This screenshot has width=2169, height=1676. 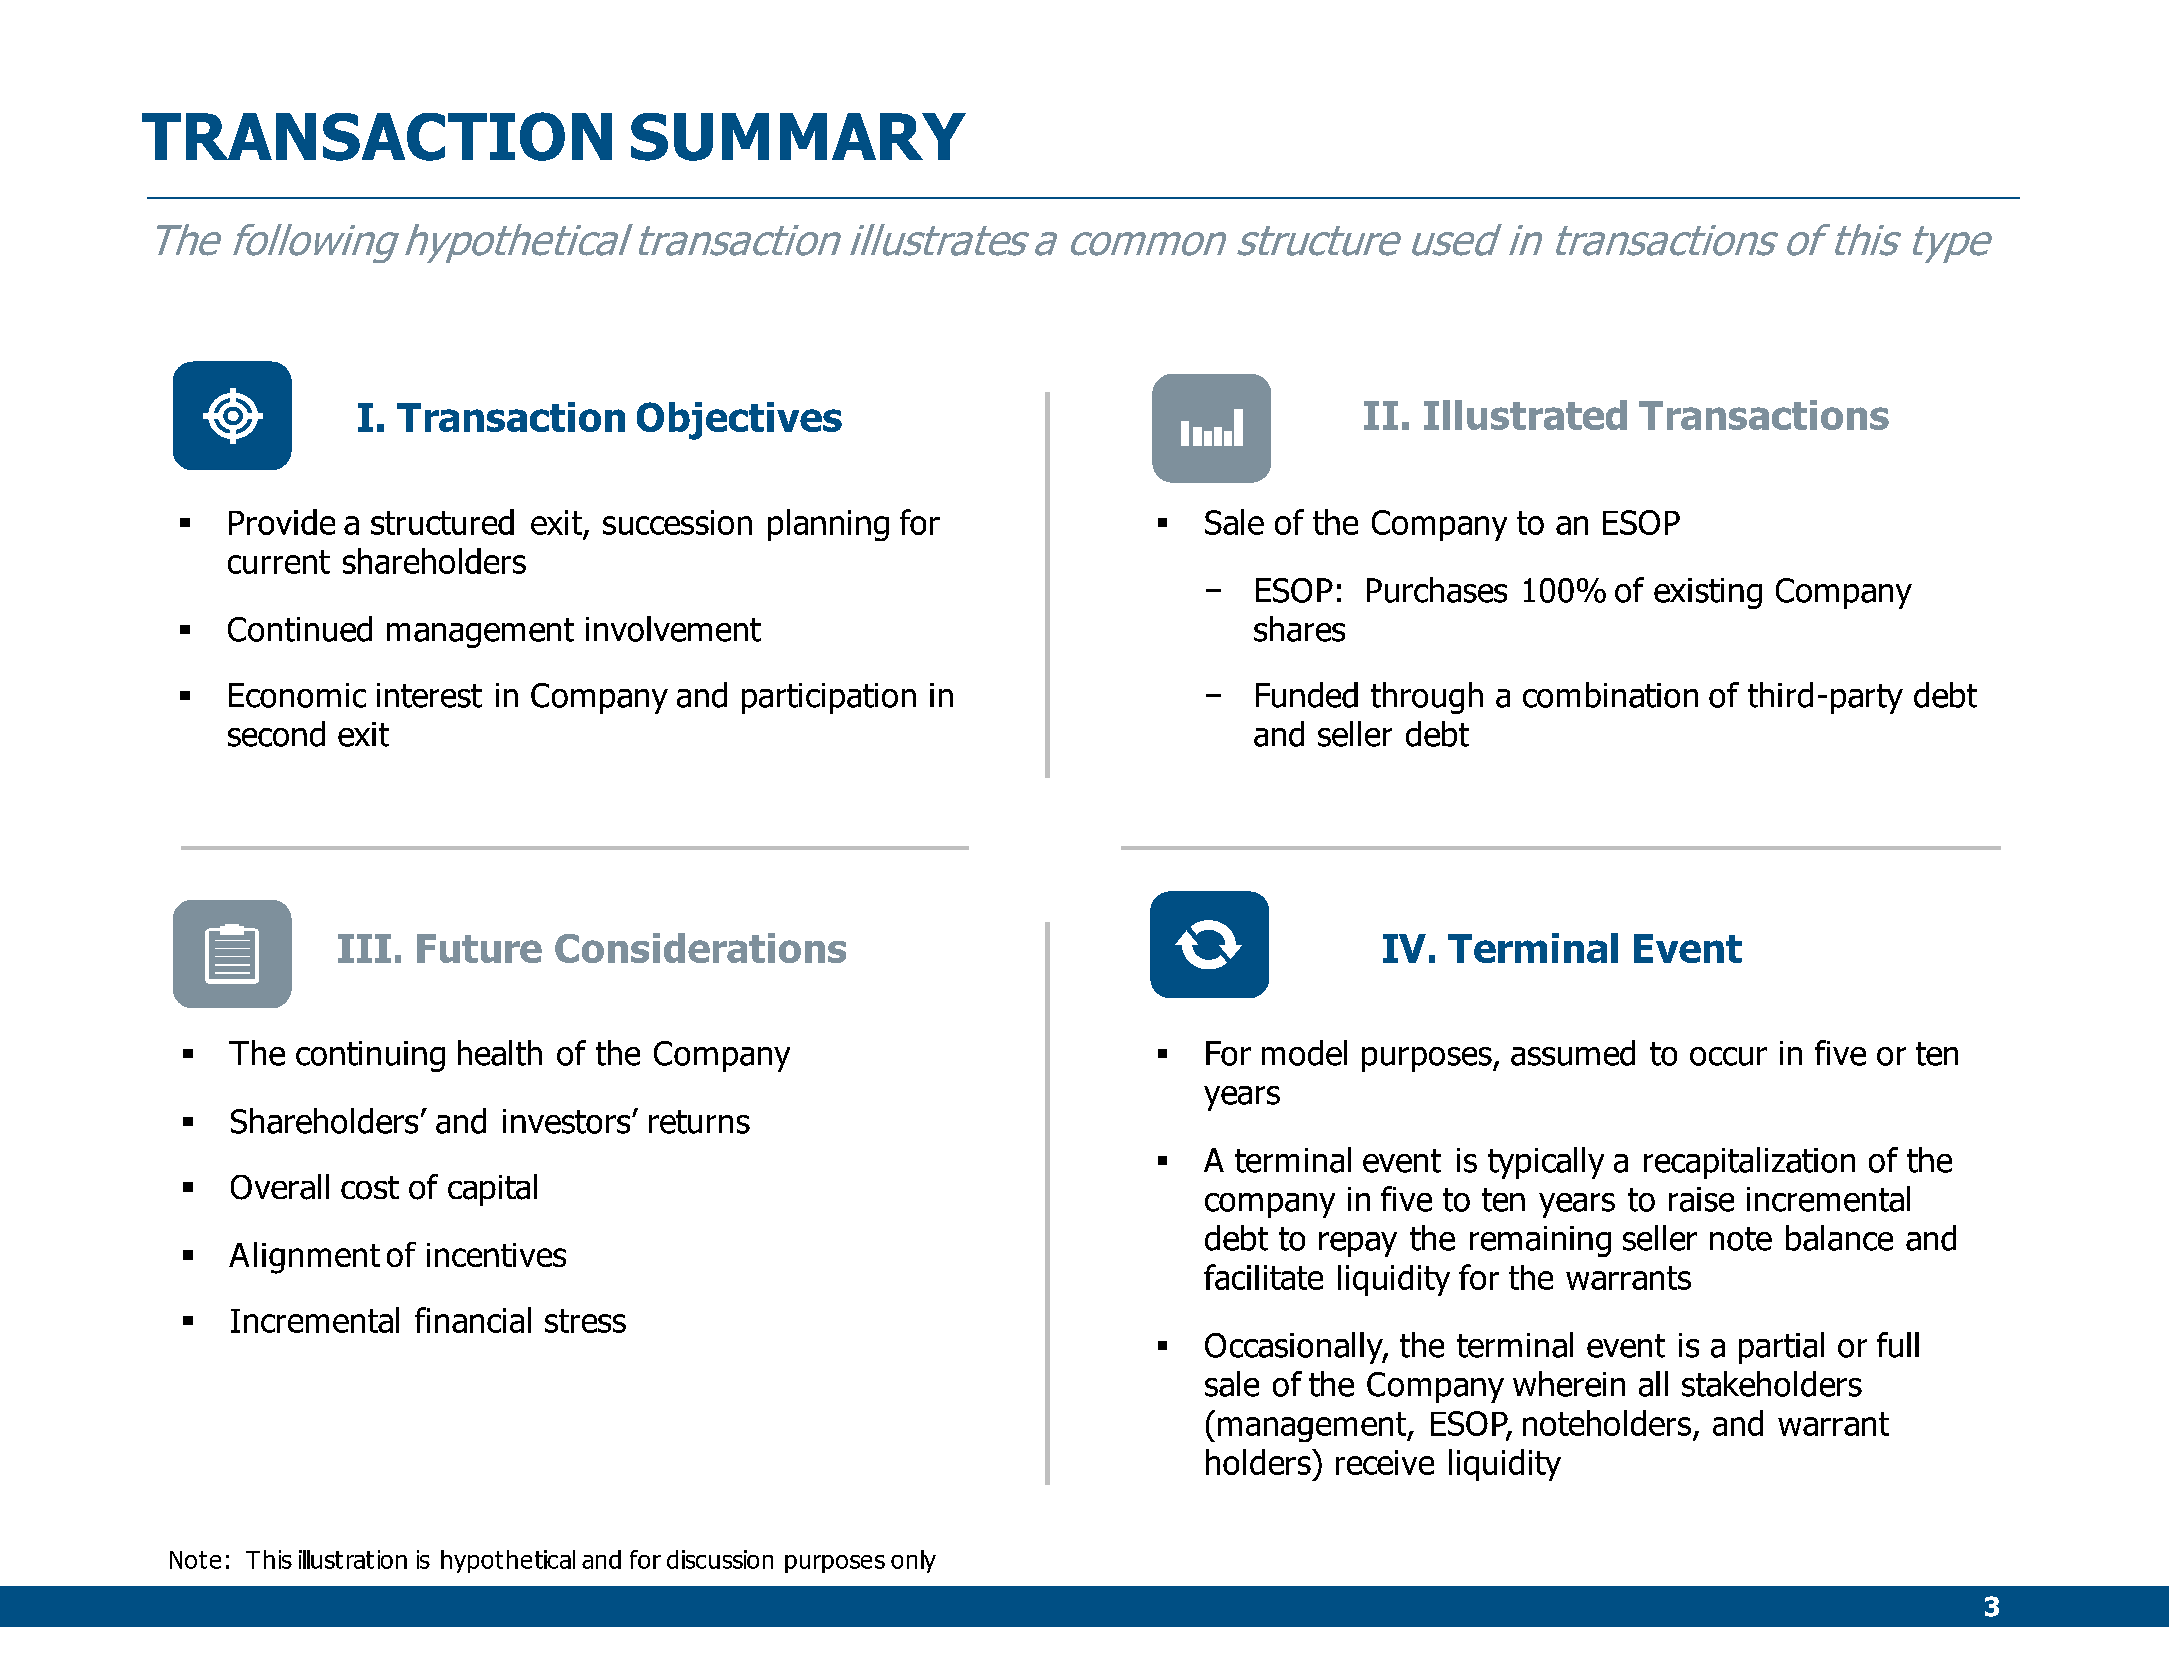 I want to click on cost, so click(x=370, y=1188).
